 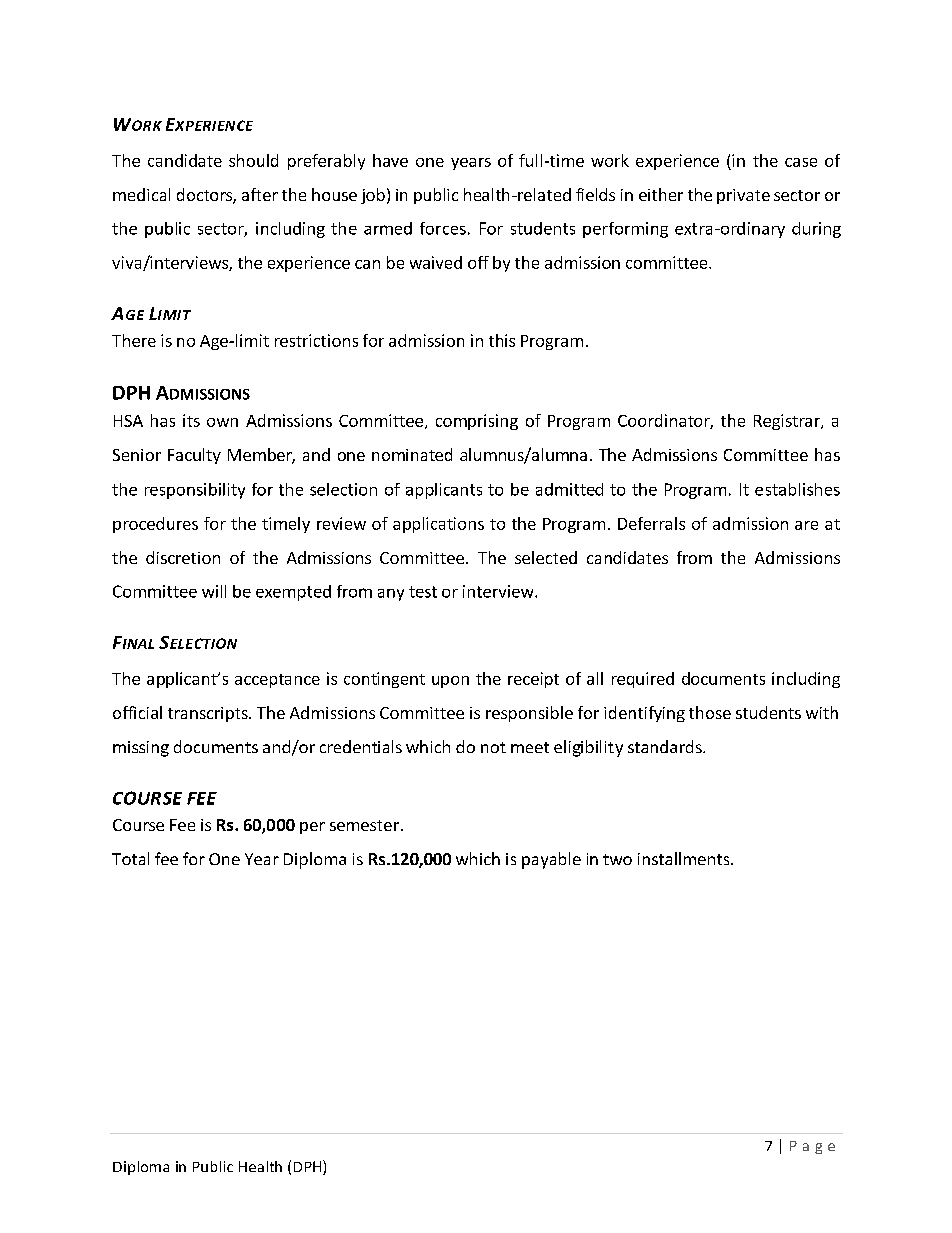 What do you see at coordinates (390, 160) in the screenshot?
I see `have` at bounding box center [390, 160].
